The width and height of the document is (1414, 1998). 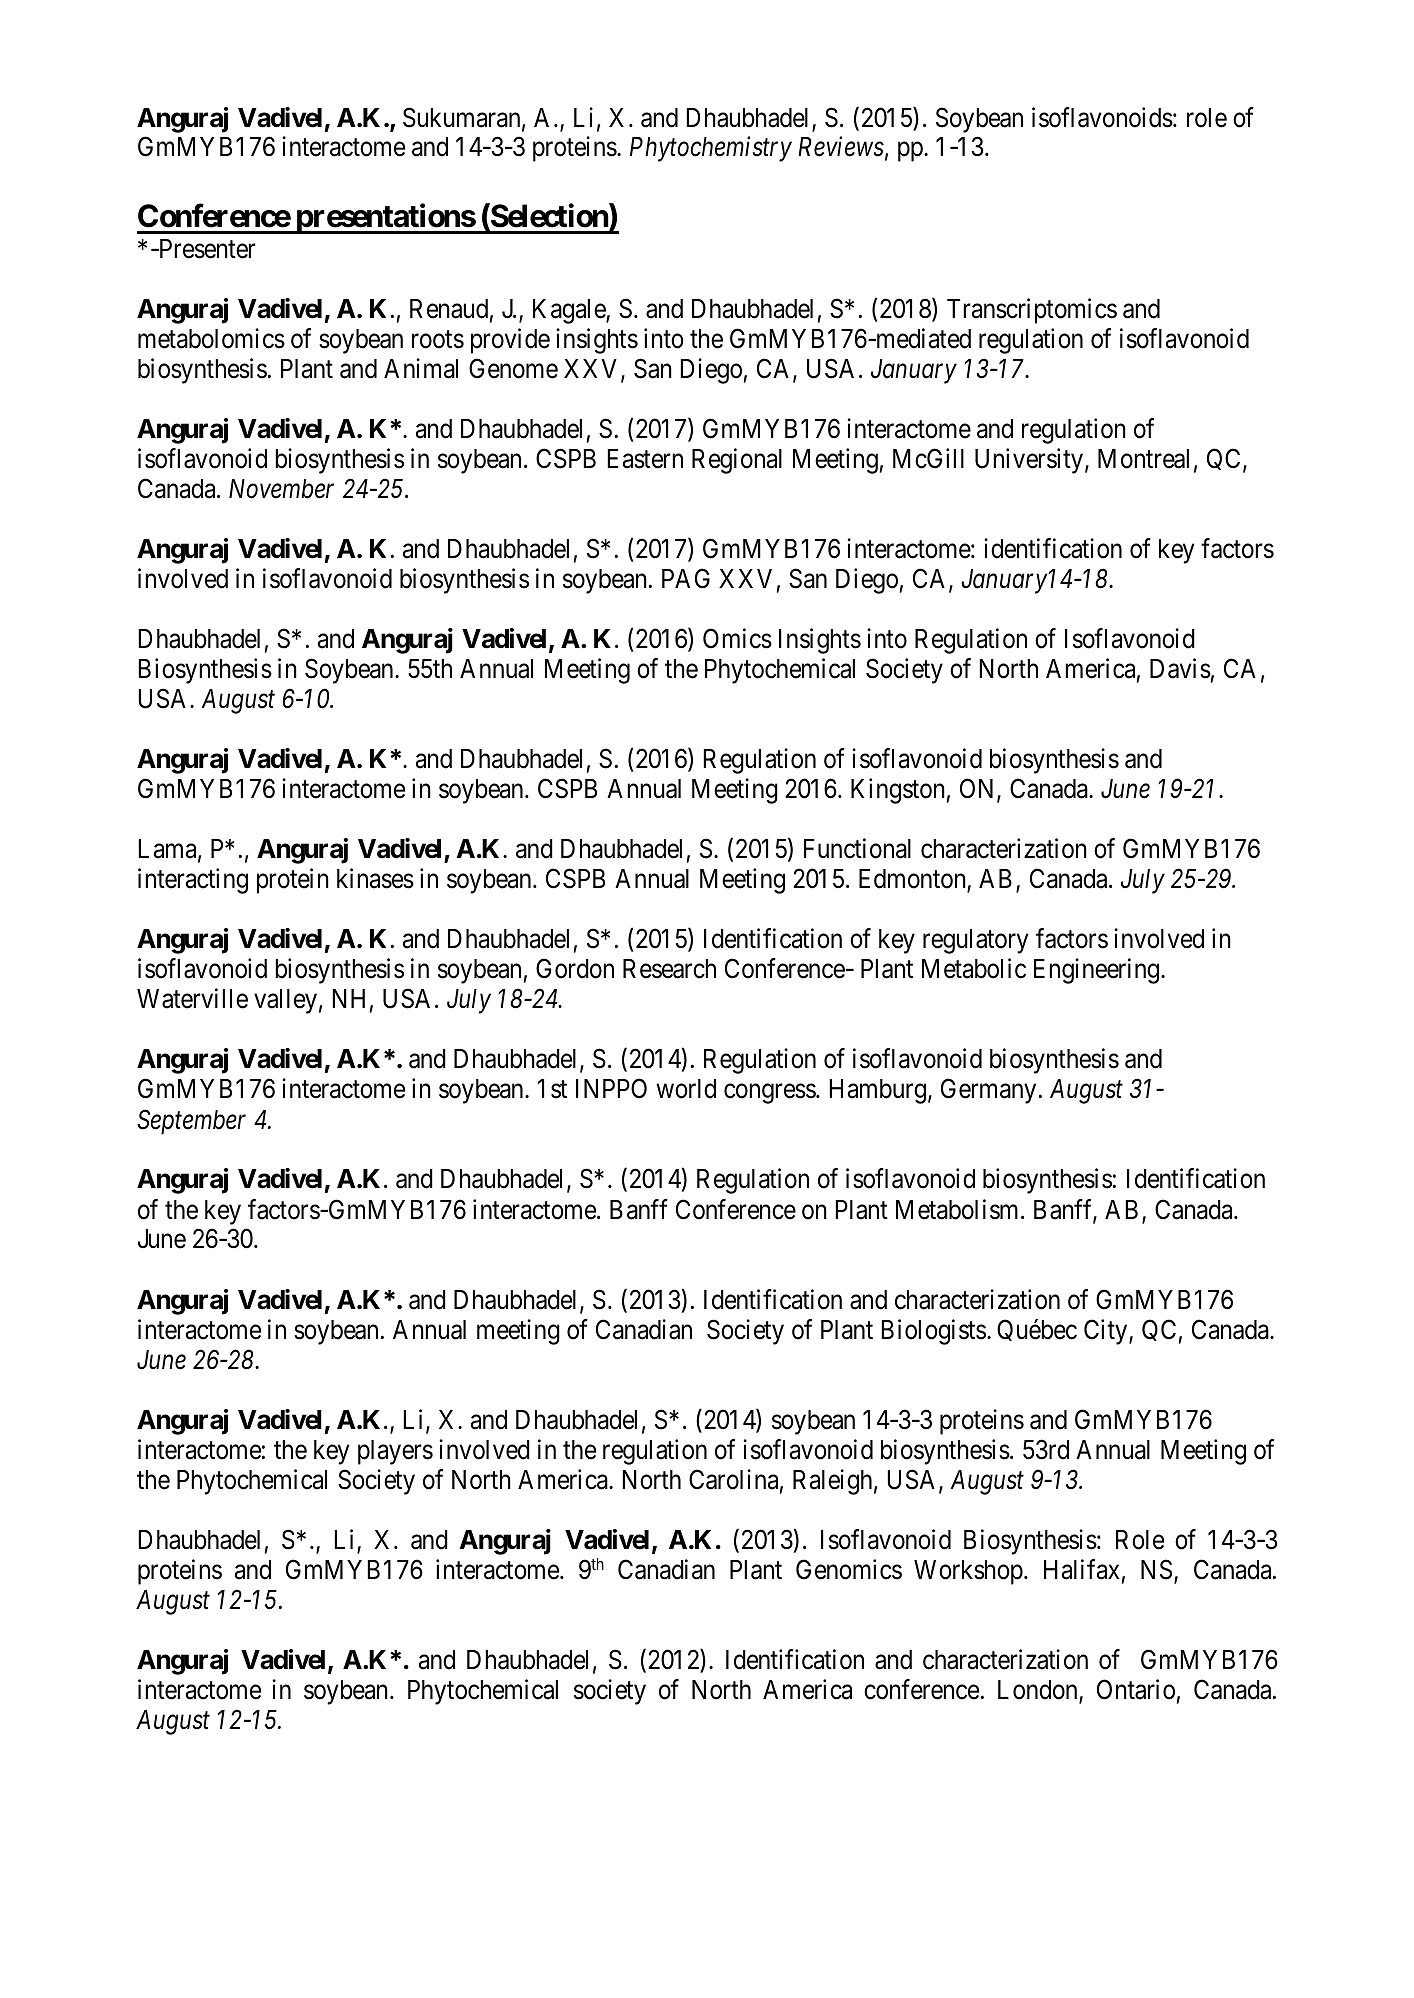 What do you see at coordinates (686, 1089) in the document?
I see `world` at bounding box center [686, 1089].
